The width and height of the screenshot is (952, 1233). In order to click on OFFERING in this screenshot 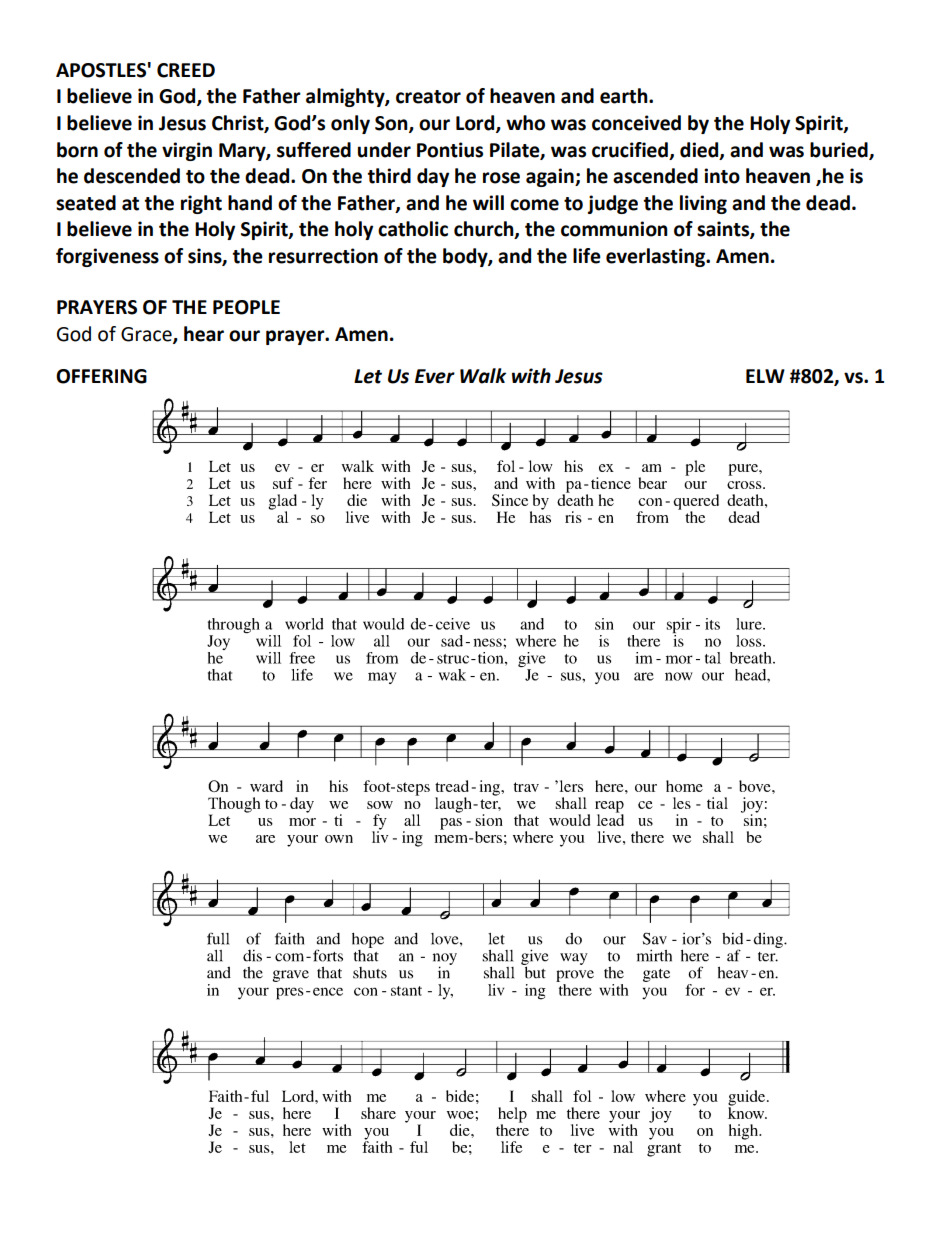, I will do `click(101, 376)`.
